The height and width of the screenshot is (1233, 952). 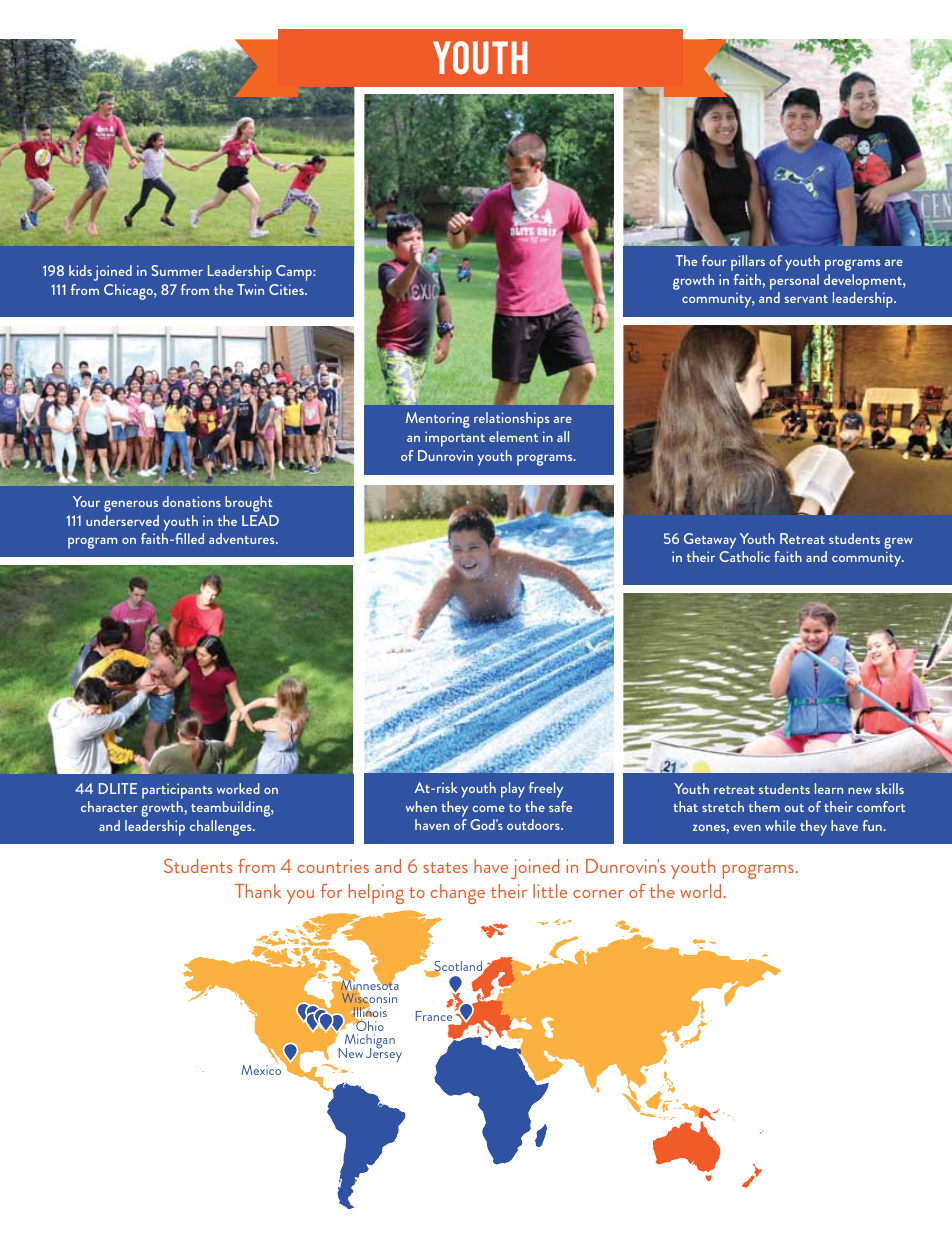 What do you see at coordinates (191, 501) in the screenshot?
I see `donations` at bounding box center [191, 501].
